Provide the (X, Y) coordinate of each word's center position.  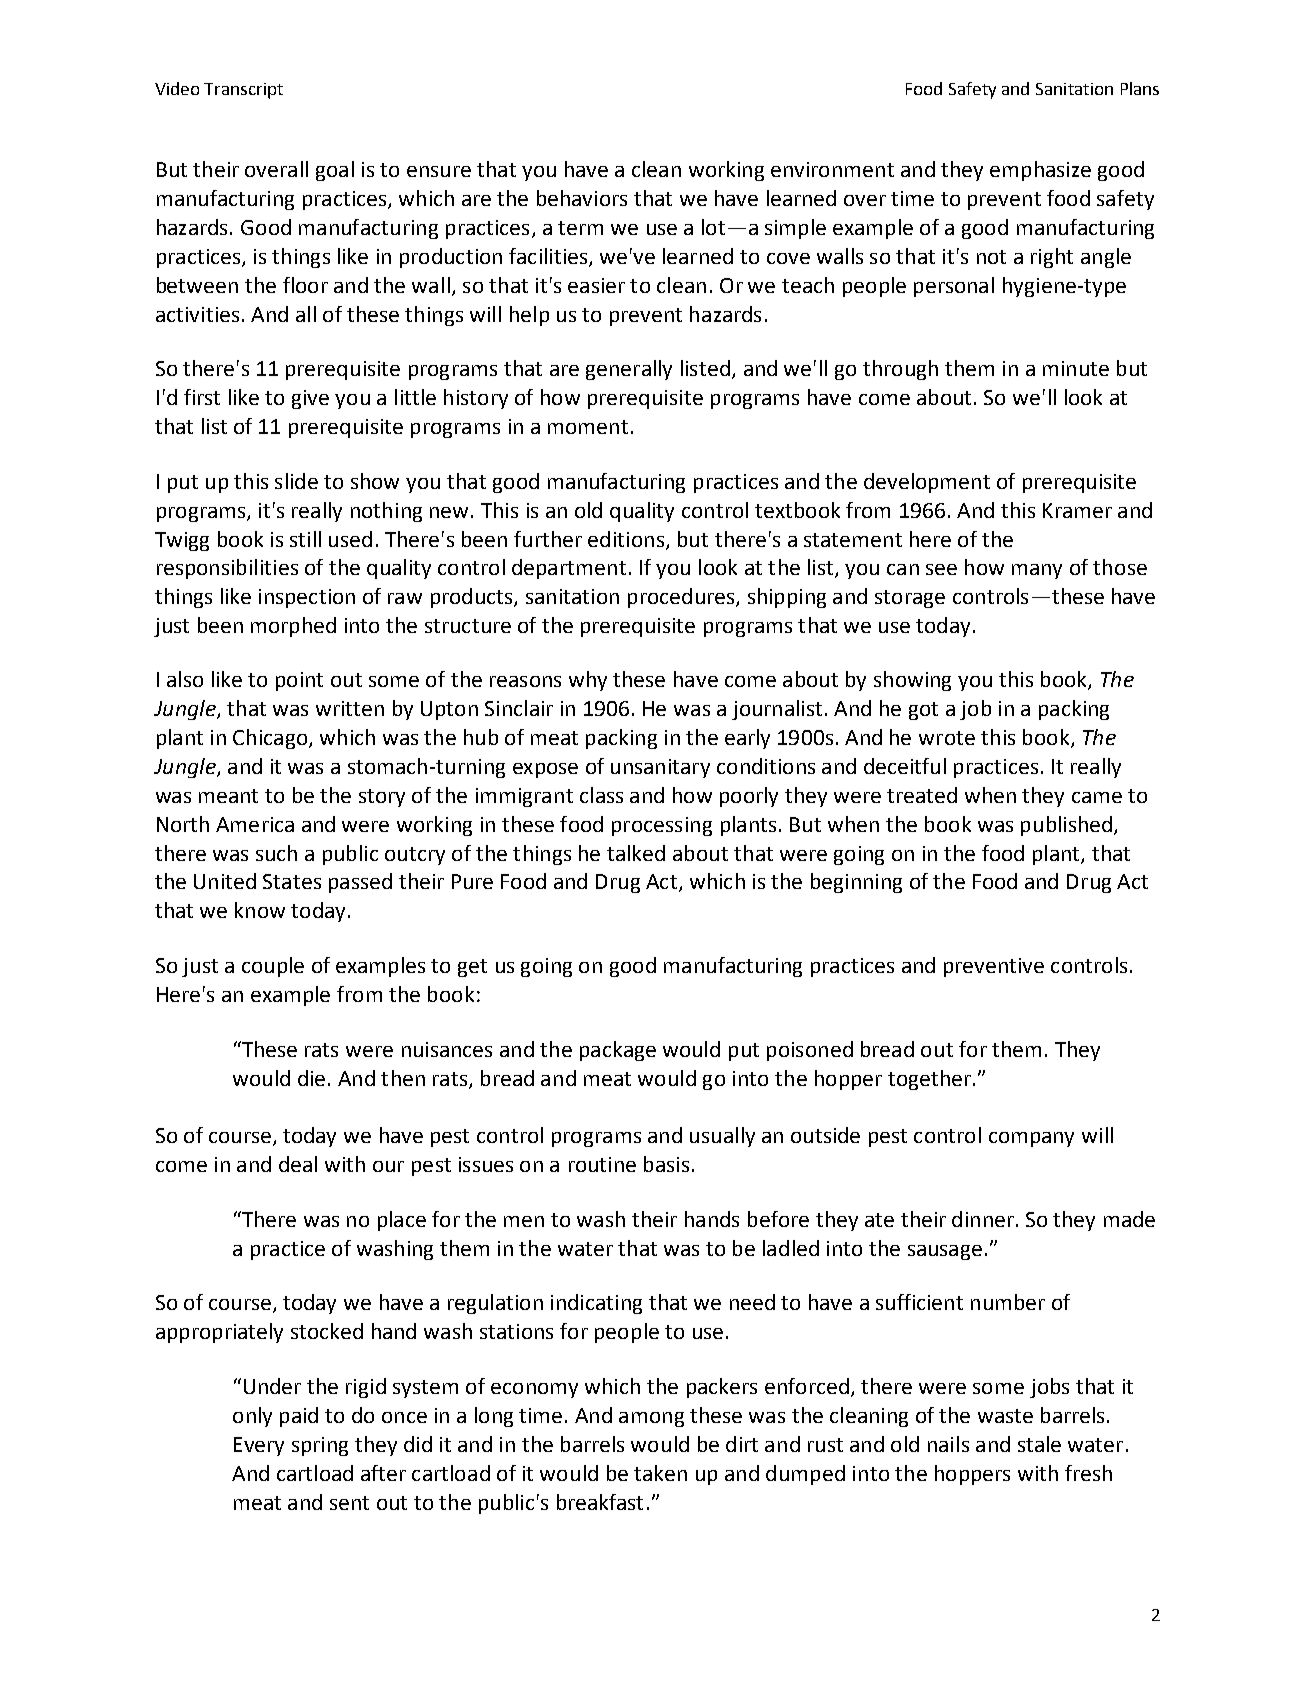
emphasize (1040, 171)
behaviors (582, 198)
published (1066, 826)
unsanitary (660, 768)
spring (320, 1446)
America (255, 824)
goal (335, 171)
